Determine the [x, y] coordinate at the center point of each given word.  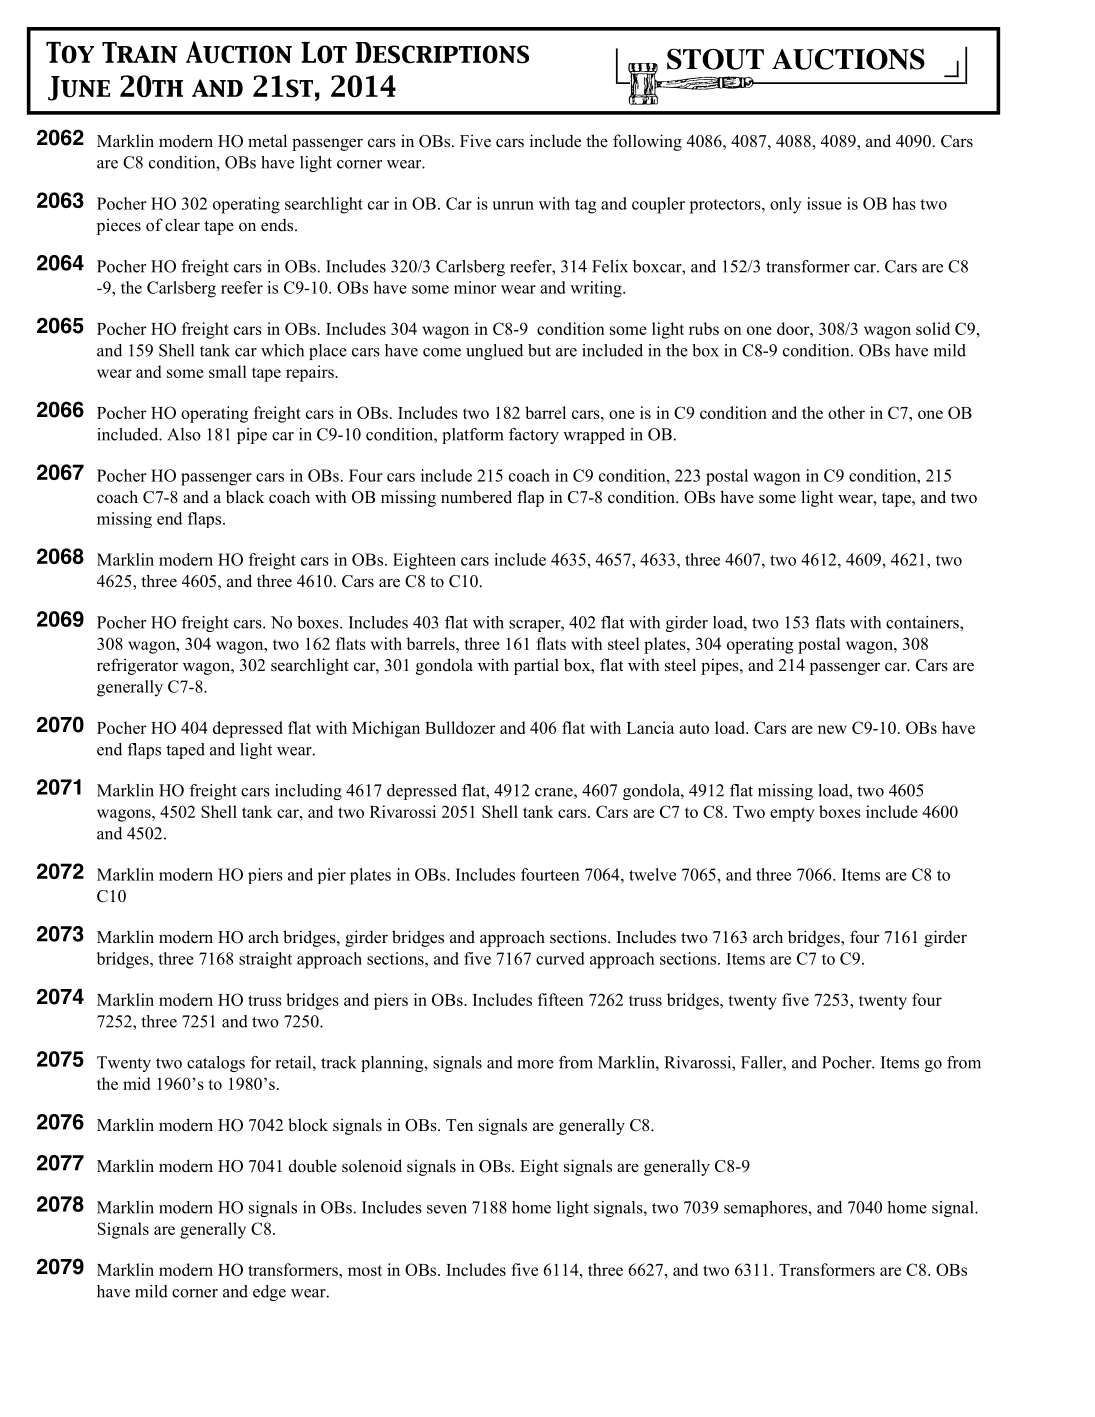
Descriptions [442, 53]
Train [139, 52]
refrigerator [137, 666]
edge [269, 1293]
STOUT [715, 59]
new [832, 729]
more [536, 1064]
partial [536, 666]
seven [447, 1209]
